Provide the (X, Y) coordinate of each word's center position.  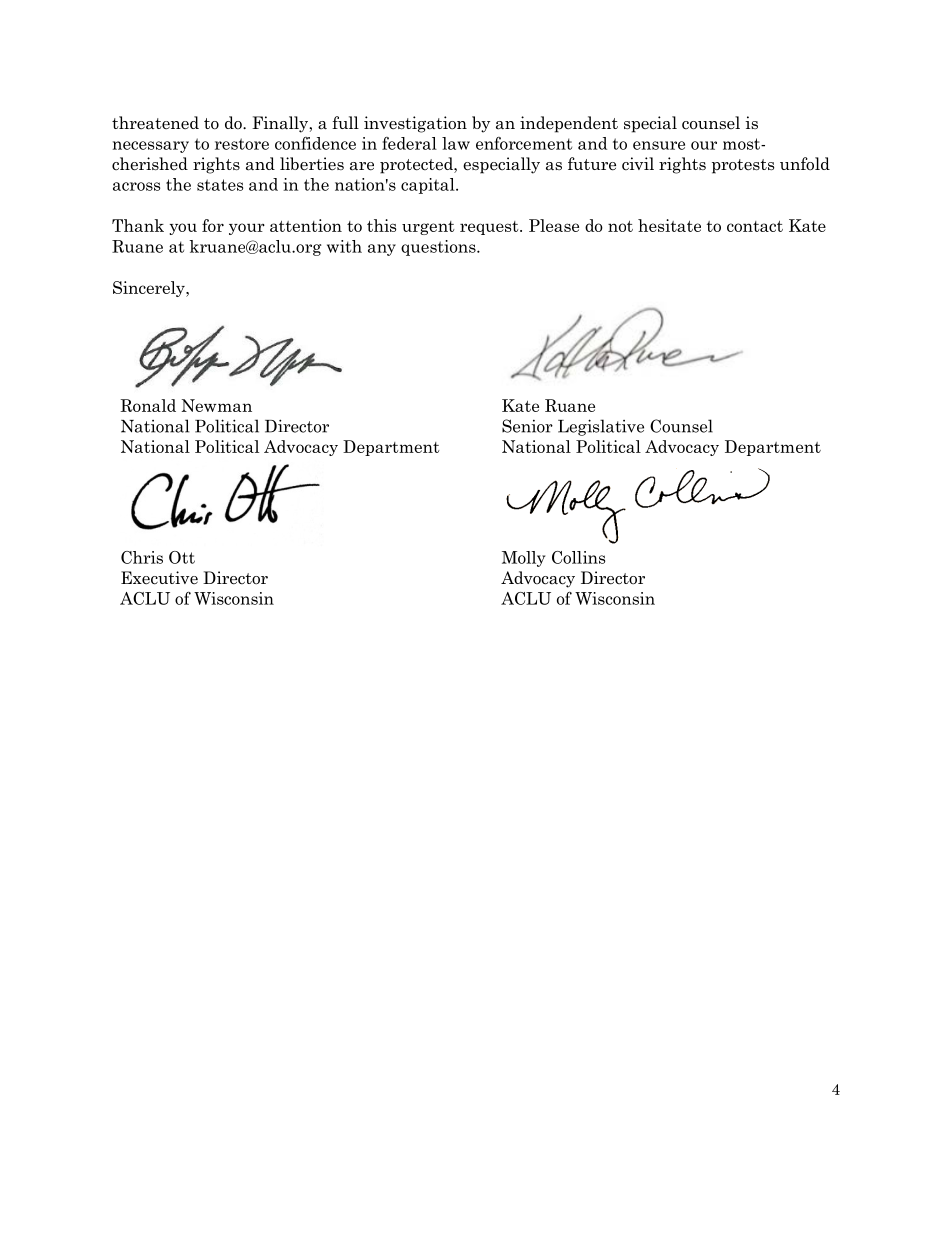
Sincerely (150, 289)
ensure (659, 145)
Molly (523, 559)
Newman (216, 405)
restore (242, 144)
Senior (527, 426)
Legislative (601, 427)
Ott (182, 557)
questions (439, 248)
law (456, 143)
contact (755, 226)
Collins (578, 557)
